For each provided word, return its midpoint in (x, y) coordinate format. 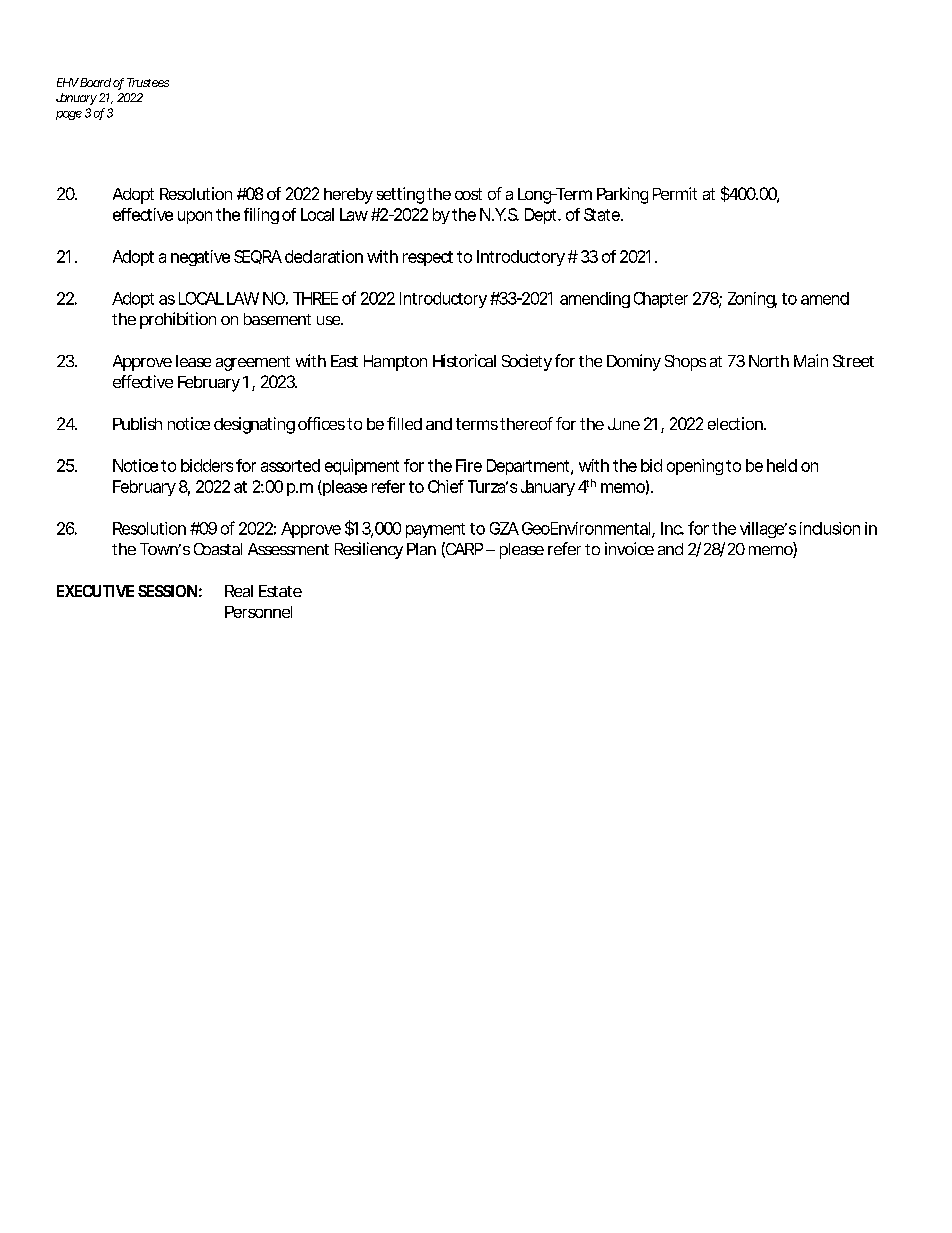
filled (404, 423)
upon (195, 217)
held (782, 465)
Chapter (661, 300)
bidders (207, 465)
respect (428, 258)
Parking (622, 195)
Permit (675, 193)
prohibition (178, 320)
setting (400, 195)
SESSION (167, 591)
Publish (137, 423)
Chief (446, 486)
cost (468, 194)
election (735, 423)
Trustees (148, 82)
